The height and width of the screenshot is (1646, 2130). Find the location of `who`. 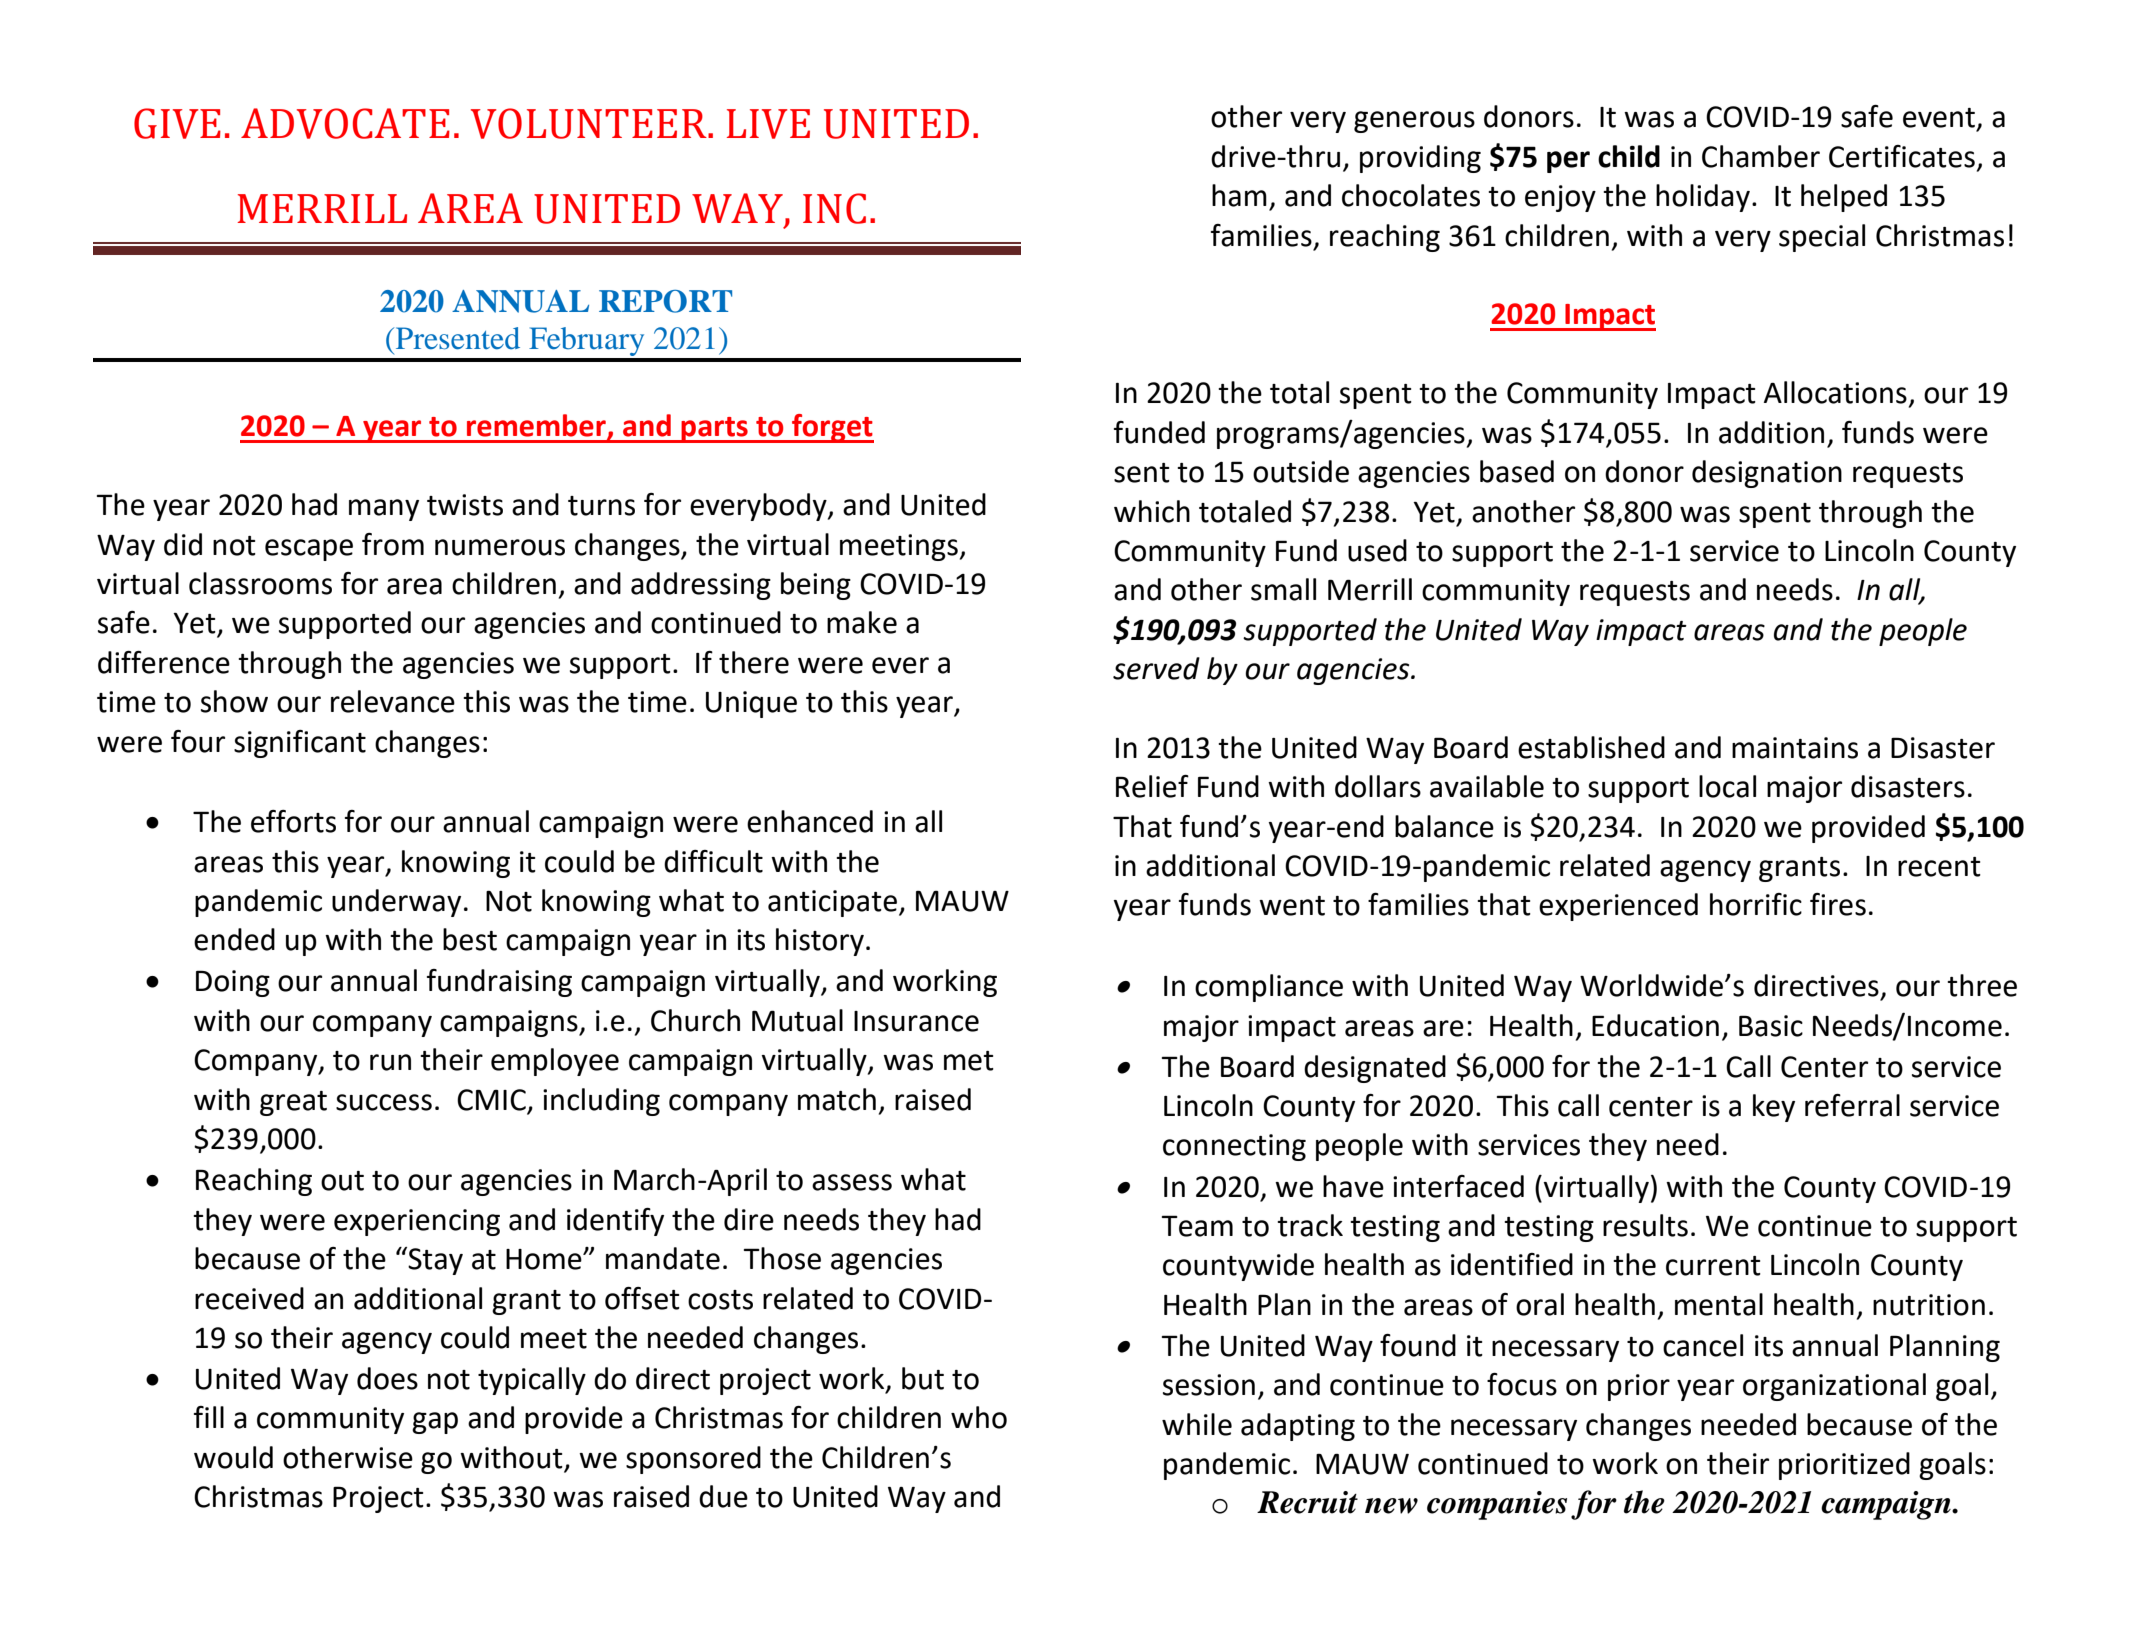

who is located at coordinates (979, 1417).
